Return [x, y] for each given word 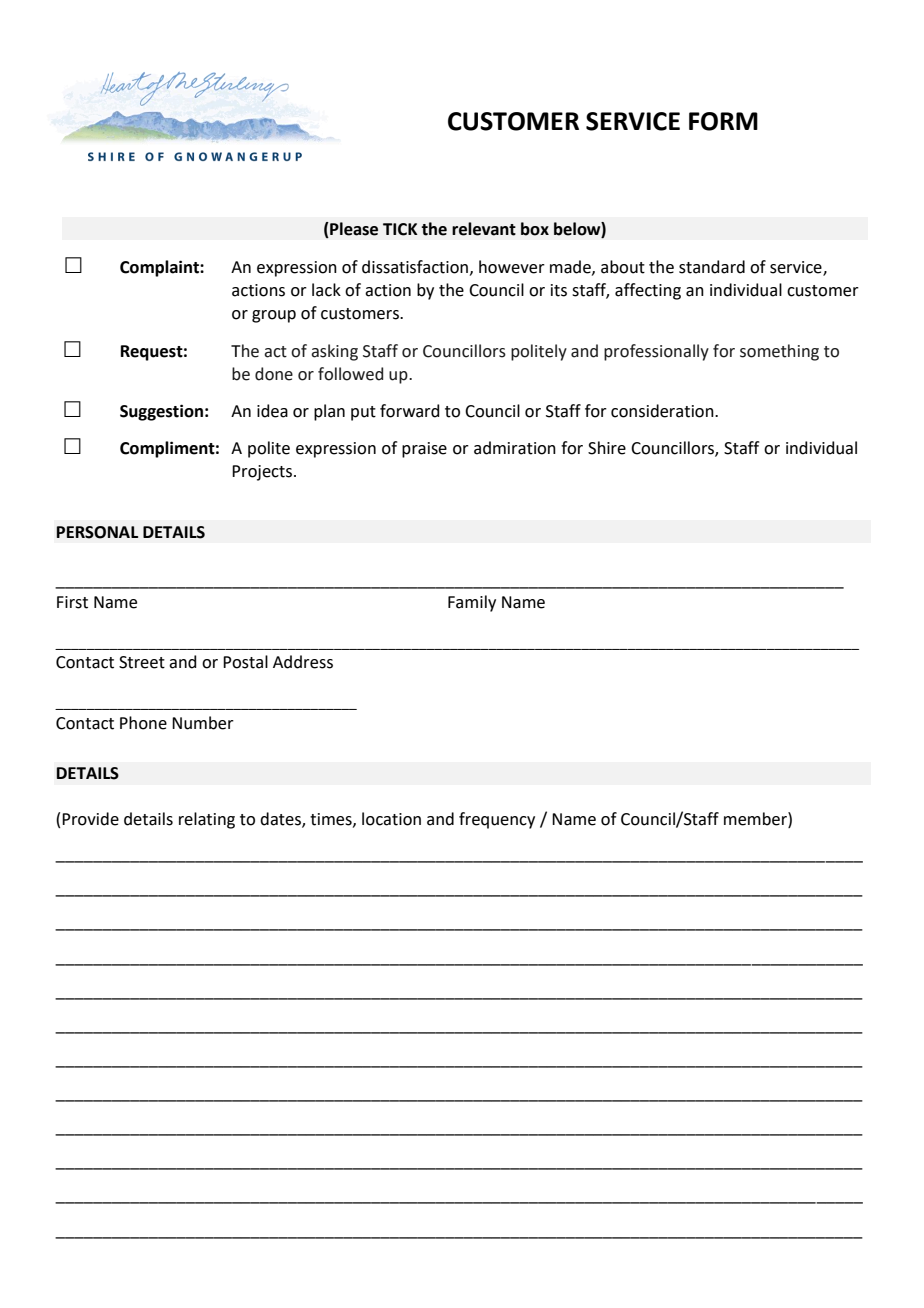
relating [207, 820]
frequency [497, 820]
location [391, 819]
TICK [400, 229]
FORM [723, 121]
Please [353, 229]
